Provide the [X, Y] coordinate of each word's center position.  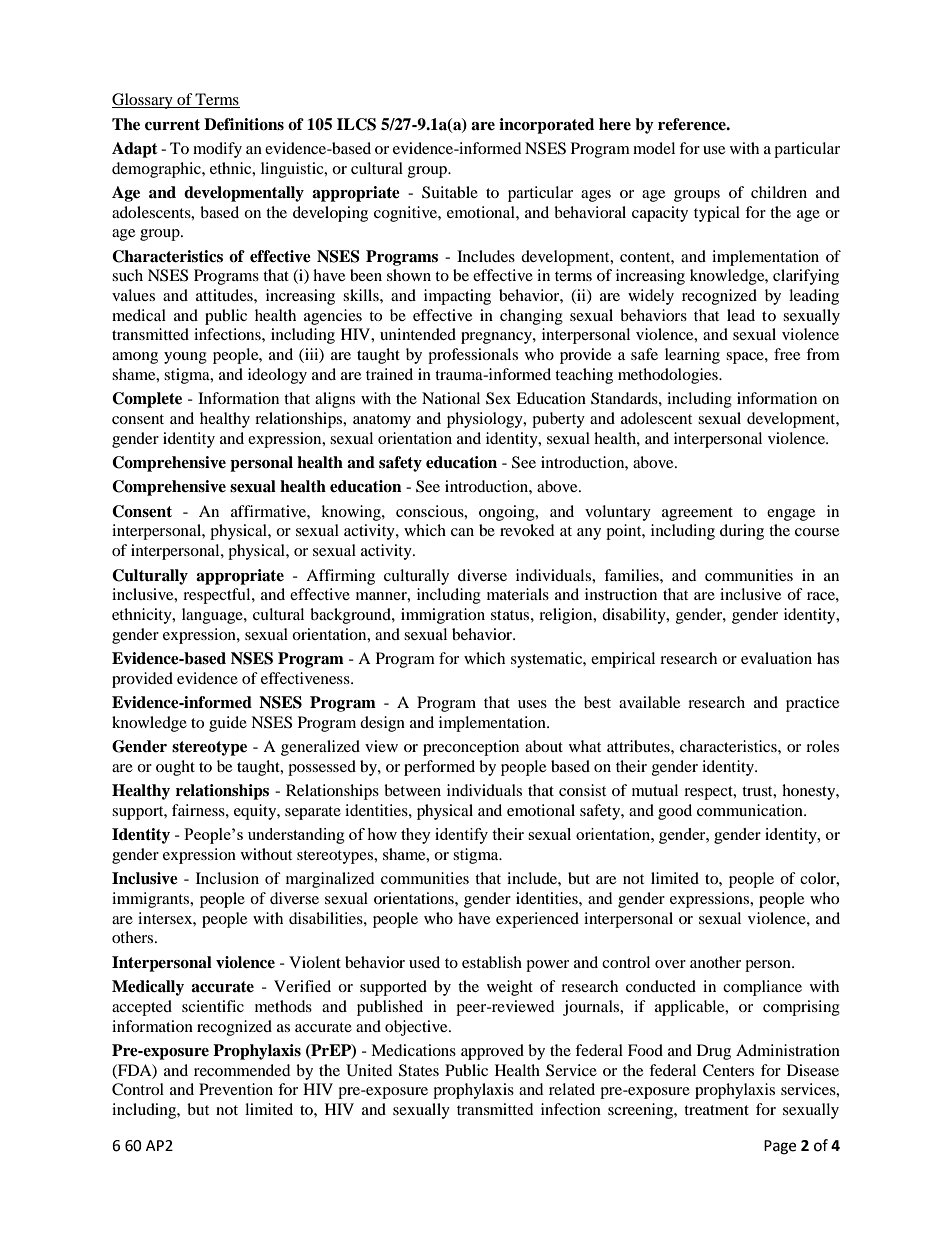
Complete [147, 400]
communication [751, 810]
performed [439, 768]
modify [217, 150]
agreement [697, 514]
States [419, 1070]
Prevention [236, 1089]
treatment [716, 1110]
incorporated [546, 126]
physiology [486, 420]
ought [175, 768]
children [779, 192]
